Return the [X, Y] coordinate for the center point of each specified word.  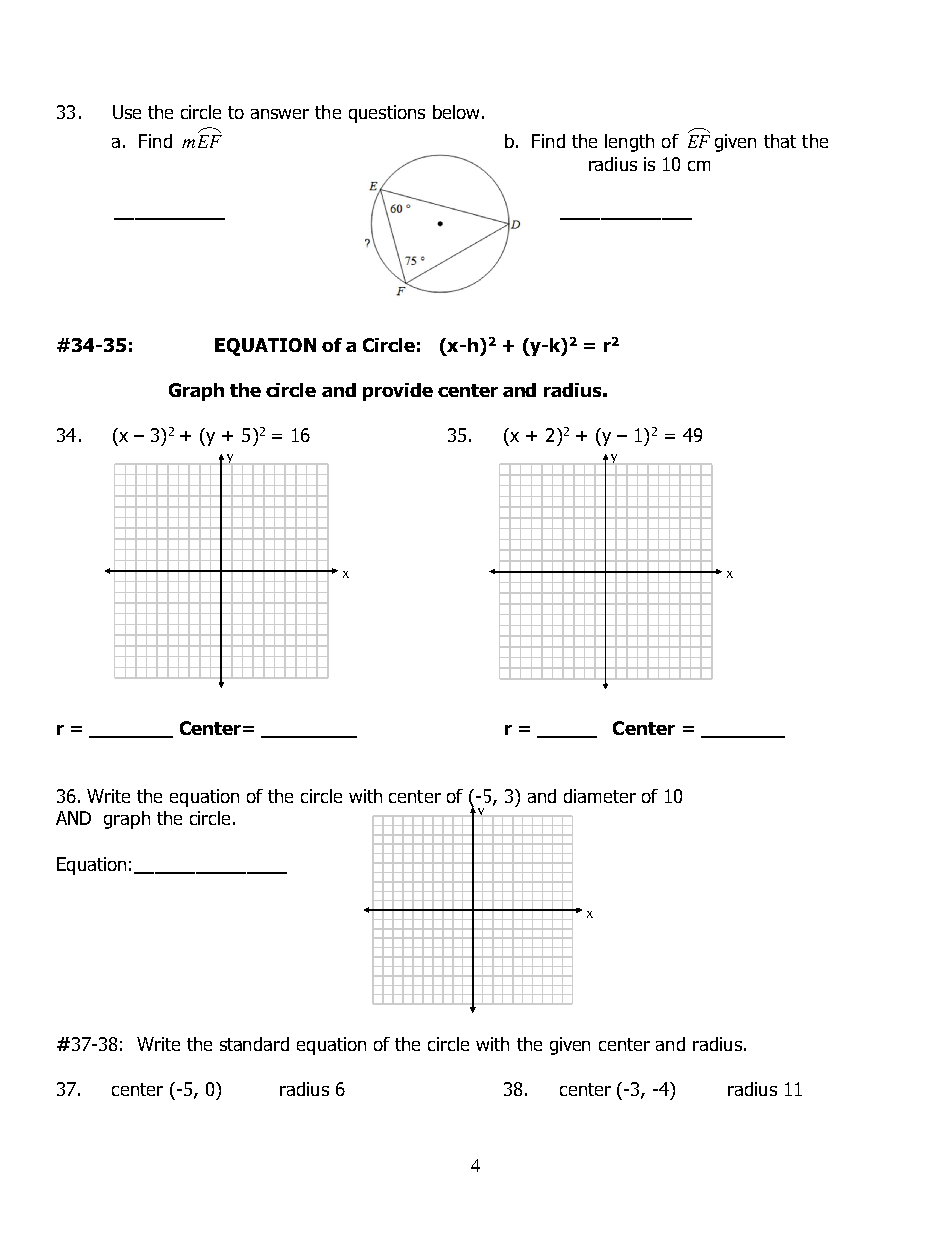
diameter [600, 796]
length [629, 143]
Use [127, 112]
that [780, 141]
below [456, 112]
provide [398, 392]
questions [387, 114]
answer [280, 114]
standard [254, 1044]
